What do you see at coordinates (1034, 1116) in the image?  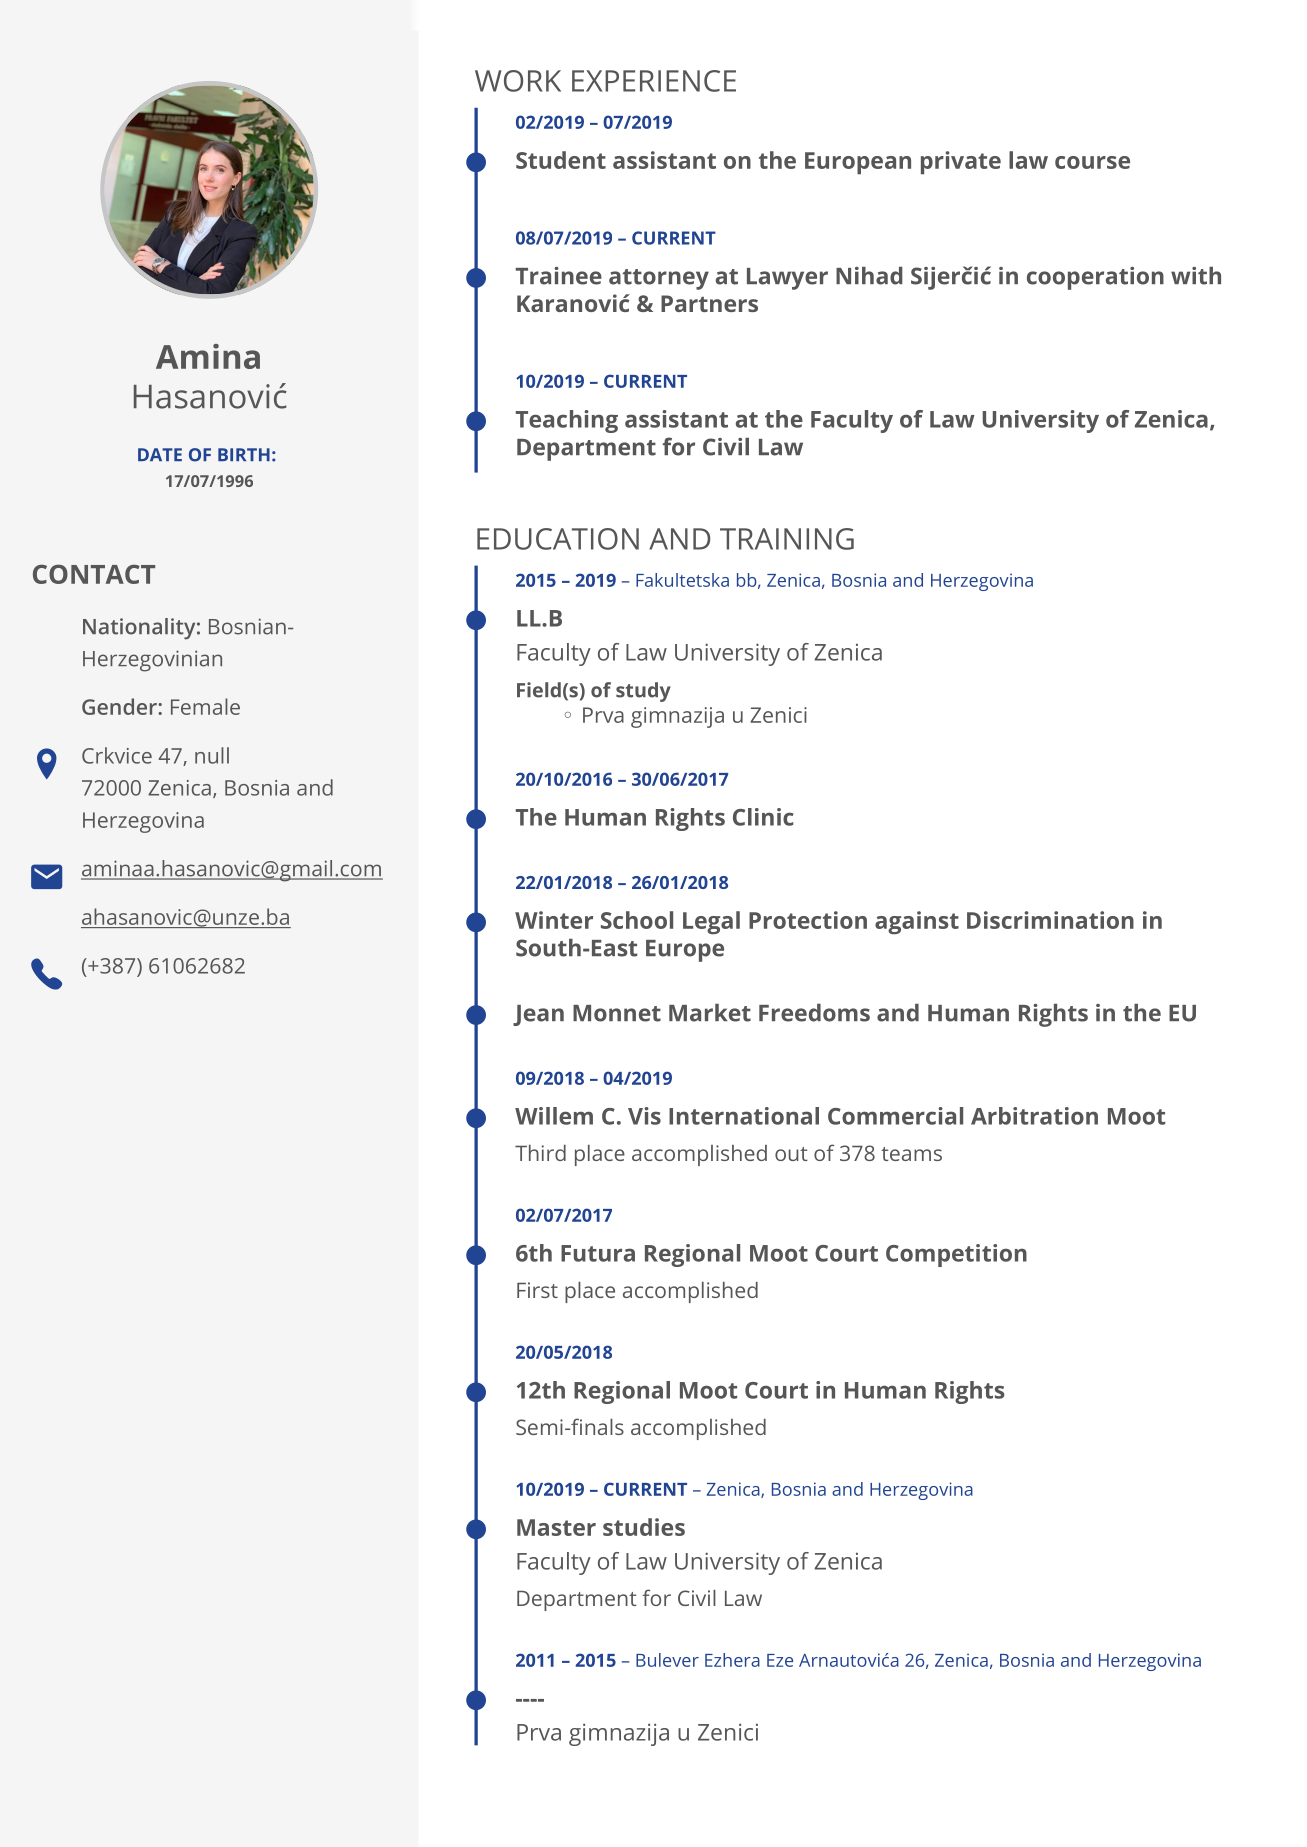 I see `Arbitration` at bounding box center [1034, 1116].
